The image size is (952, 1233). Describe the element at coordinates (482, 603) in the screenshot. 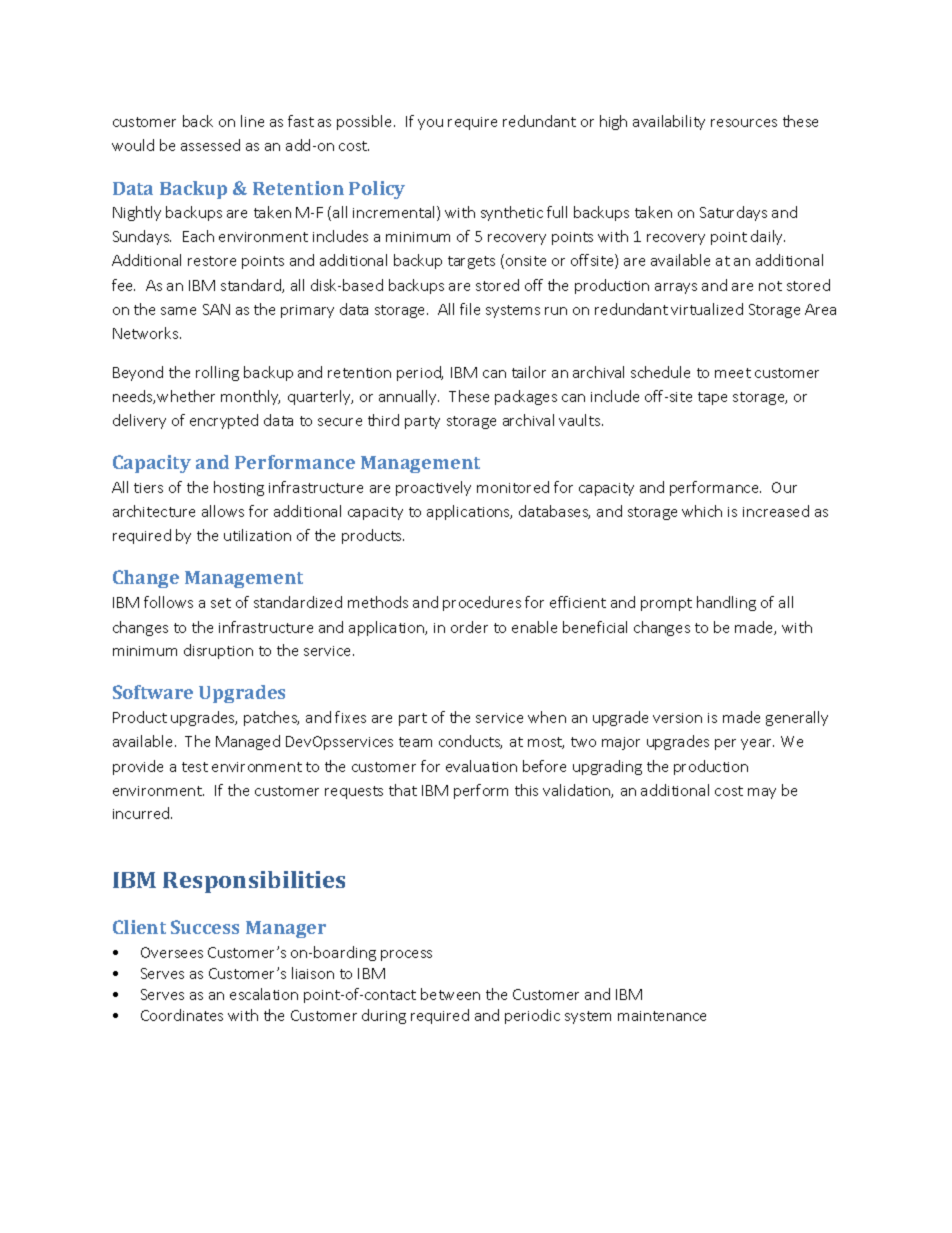

I see `procedures` at that location.
